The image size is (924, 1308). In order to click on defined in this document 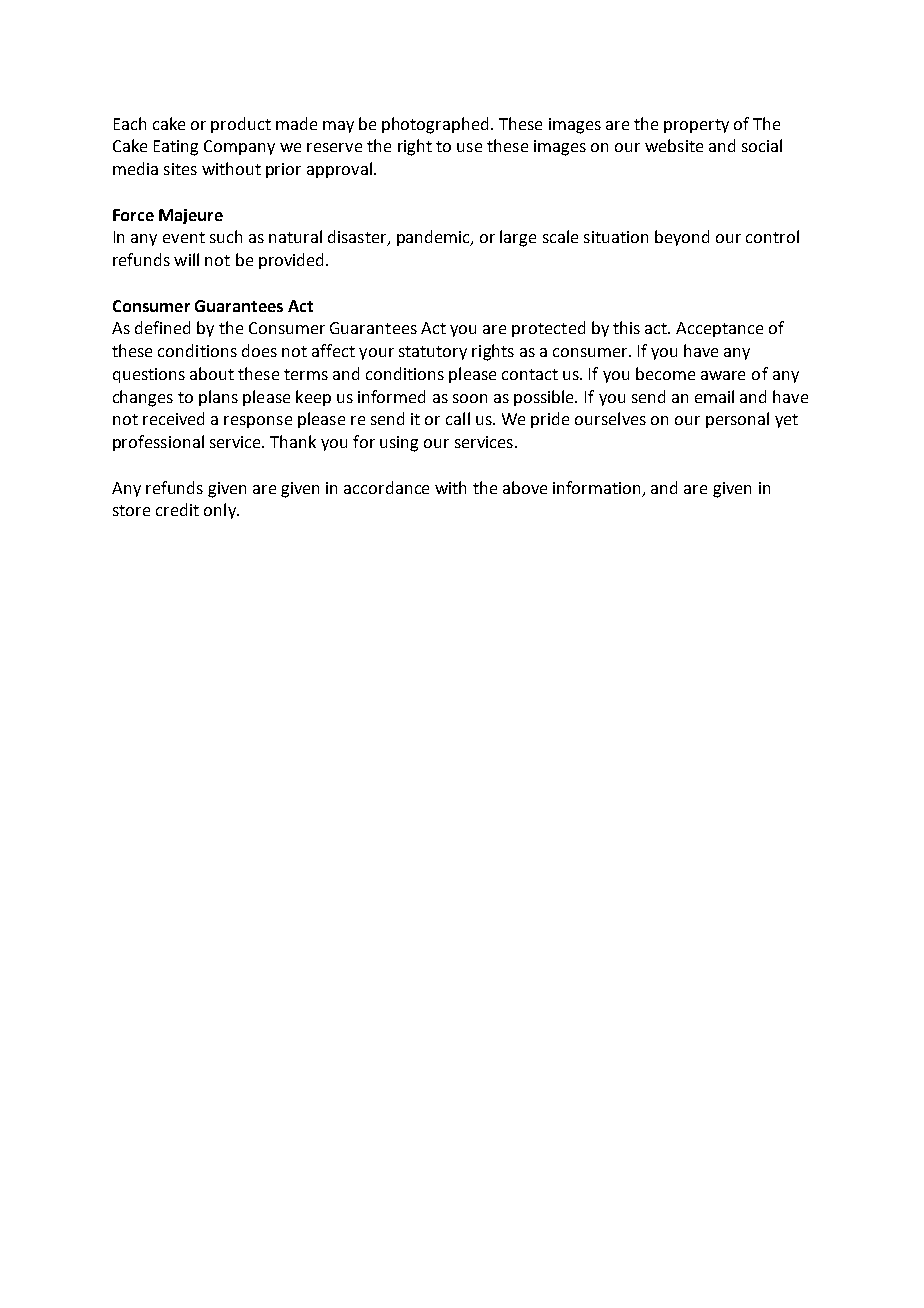, I will do `click(162, 327)`.
